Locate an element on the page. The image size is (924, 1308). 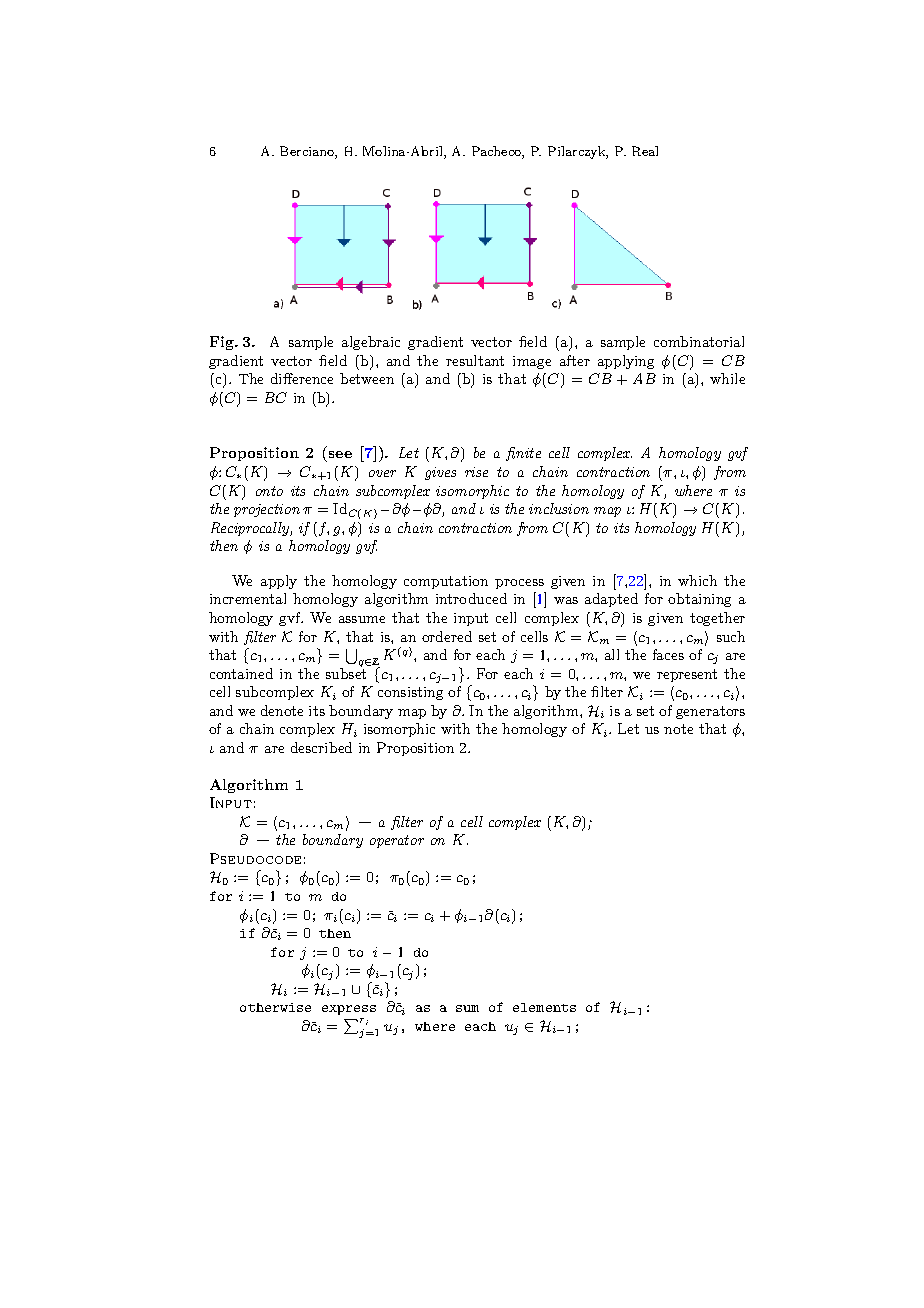
generators is located at coordinates (710, 712).
